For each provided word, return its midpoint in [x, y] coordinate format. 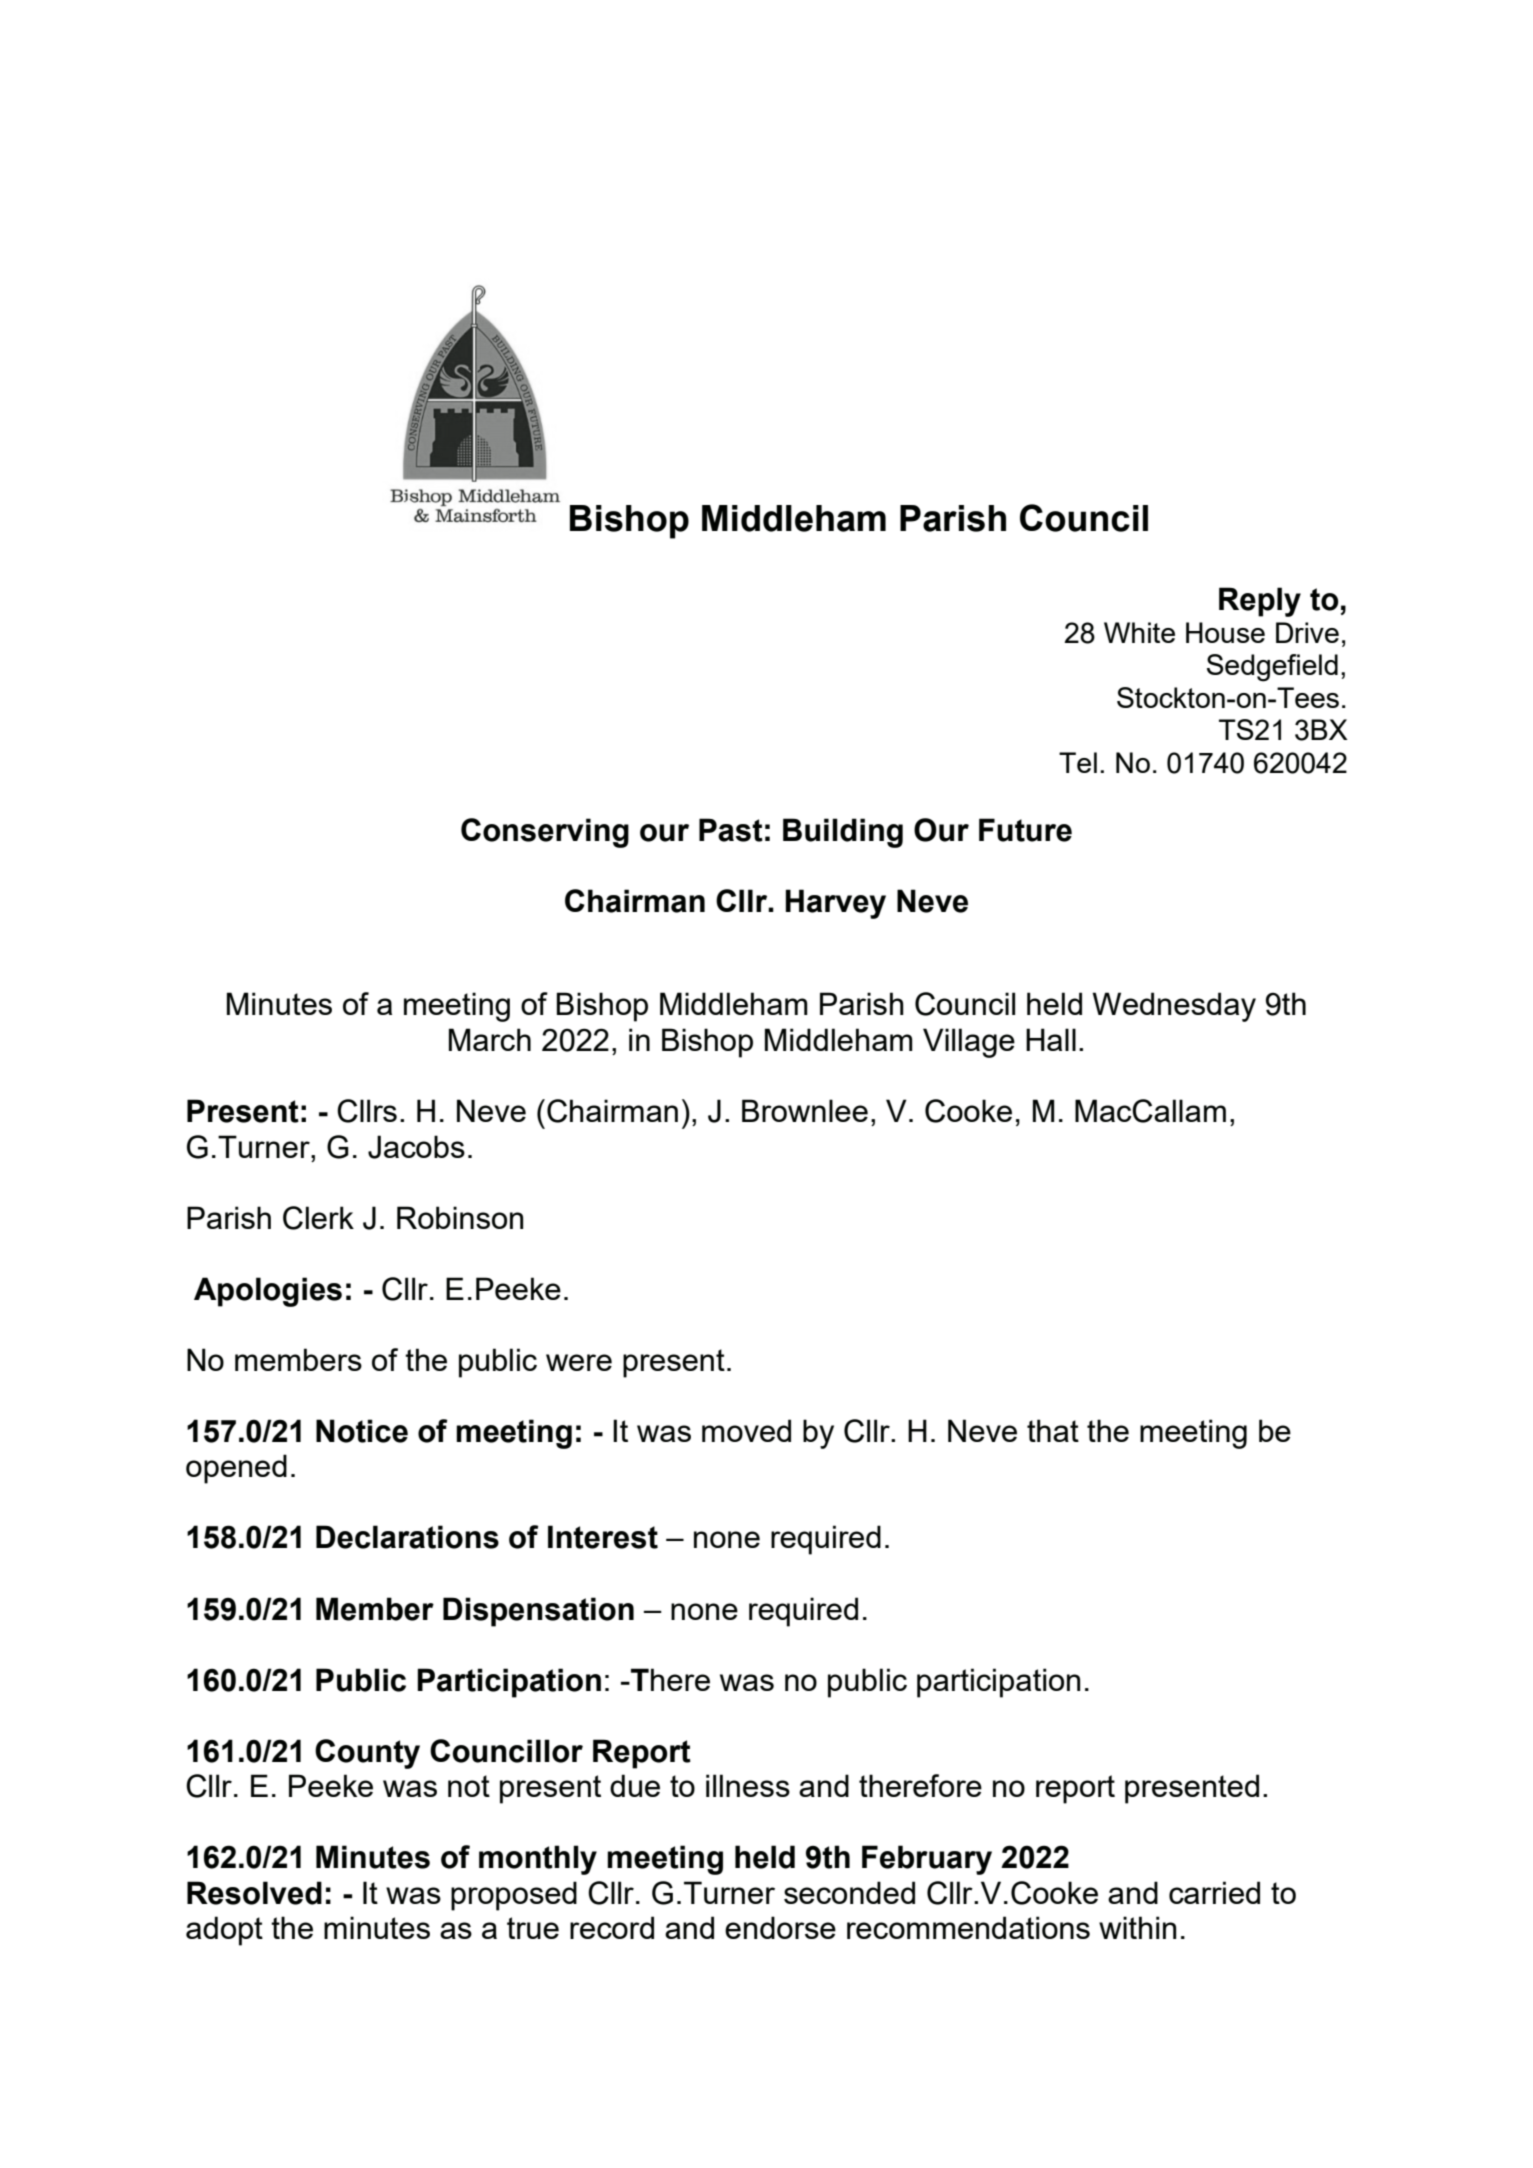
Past [731, 830]
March [490, 1039]
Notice [362, 1431]
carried [1214, 1892]
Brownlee [805, 1110]
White [1139, 632]
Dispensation [538, 1612]
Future [1025, 830]
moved [746, 1430]
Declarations [407, 1537]
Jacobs [416, 1147]
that [1053, 1430]
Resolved [254, 1893]
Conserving [545, 833]
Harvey [836, 904]
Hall [1051, 1039]
